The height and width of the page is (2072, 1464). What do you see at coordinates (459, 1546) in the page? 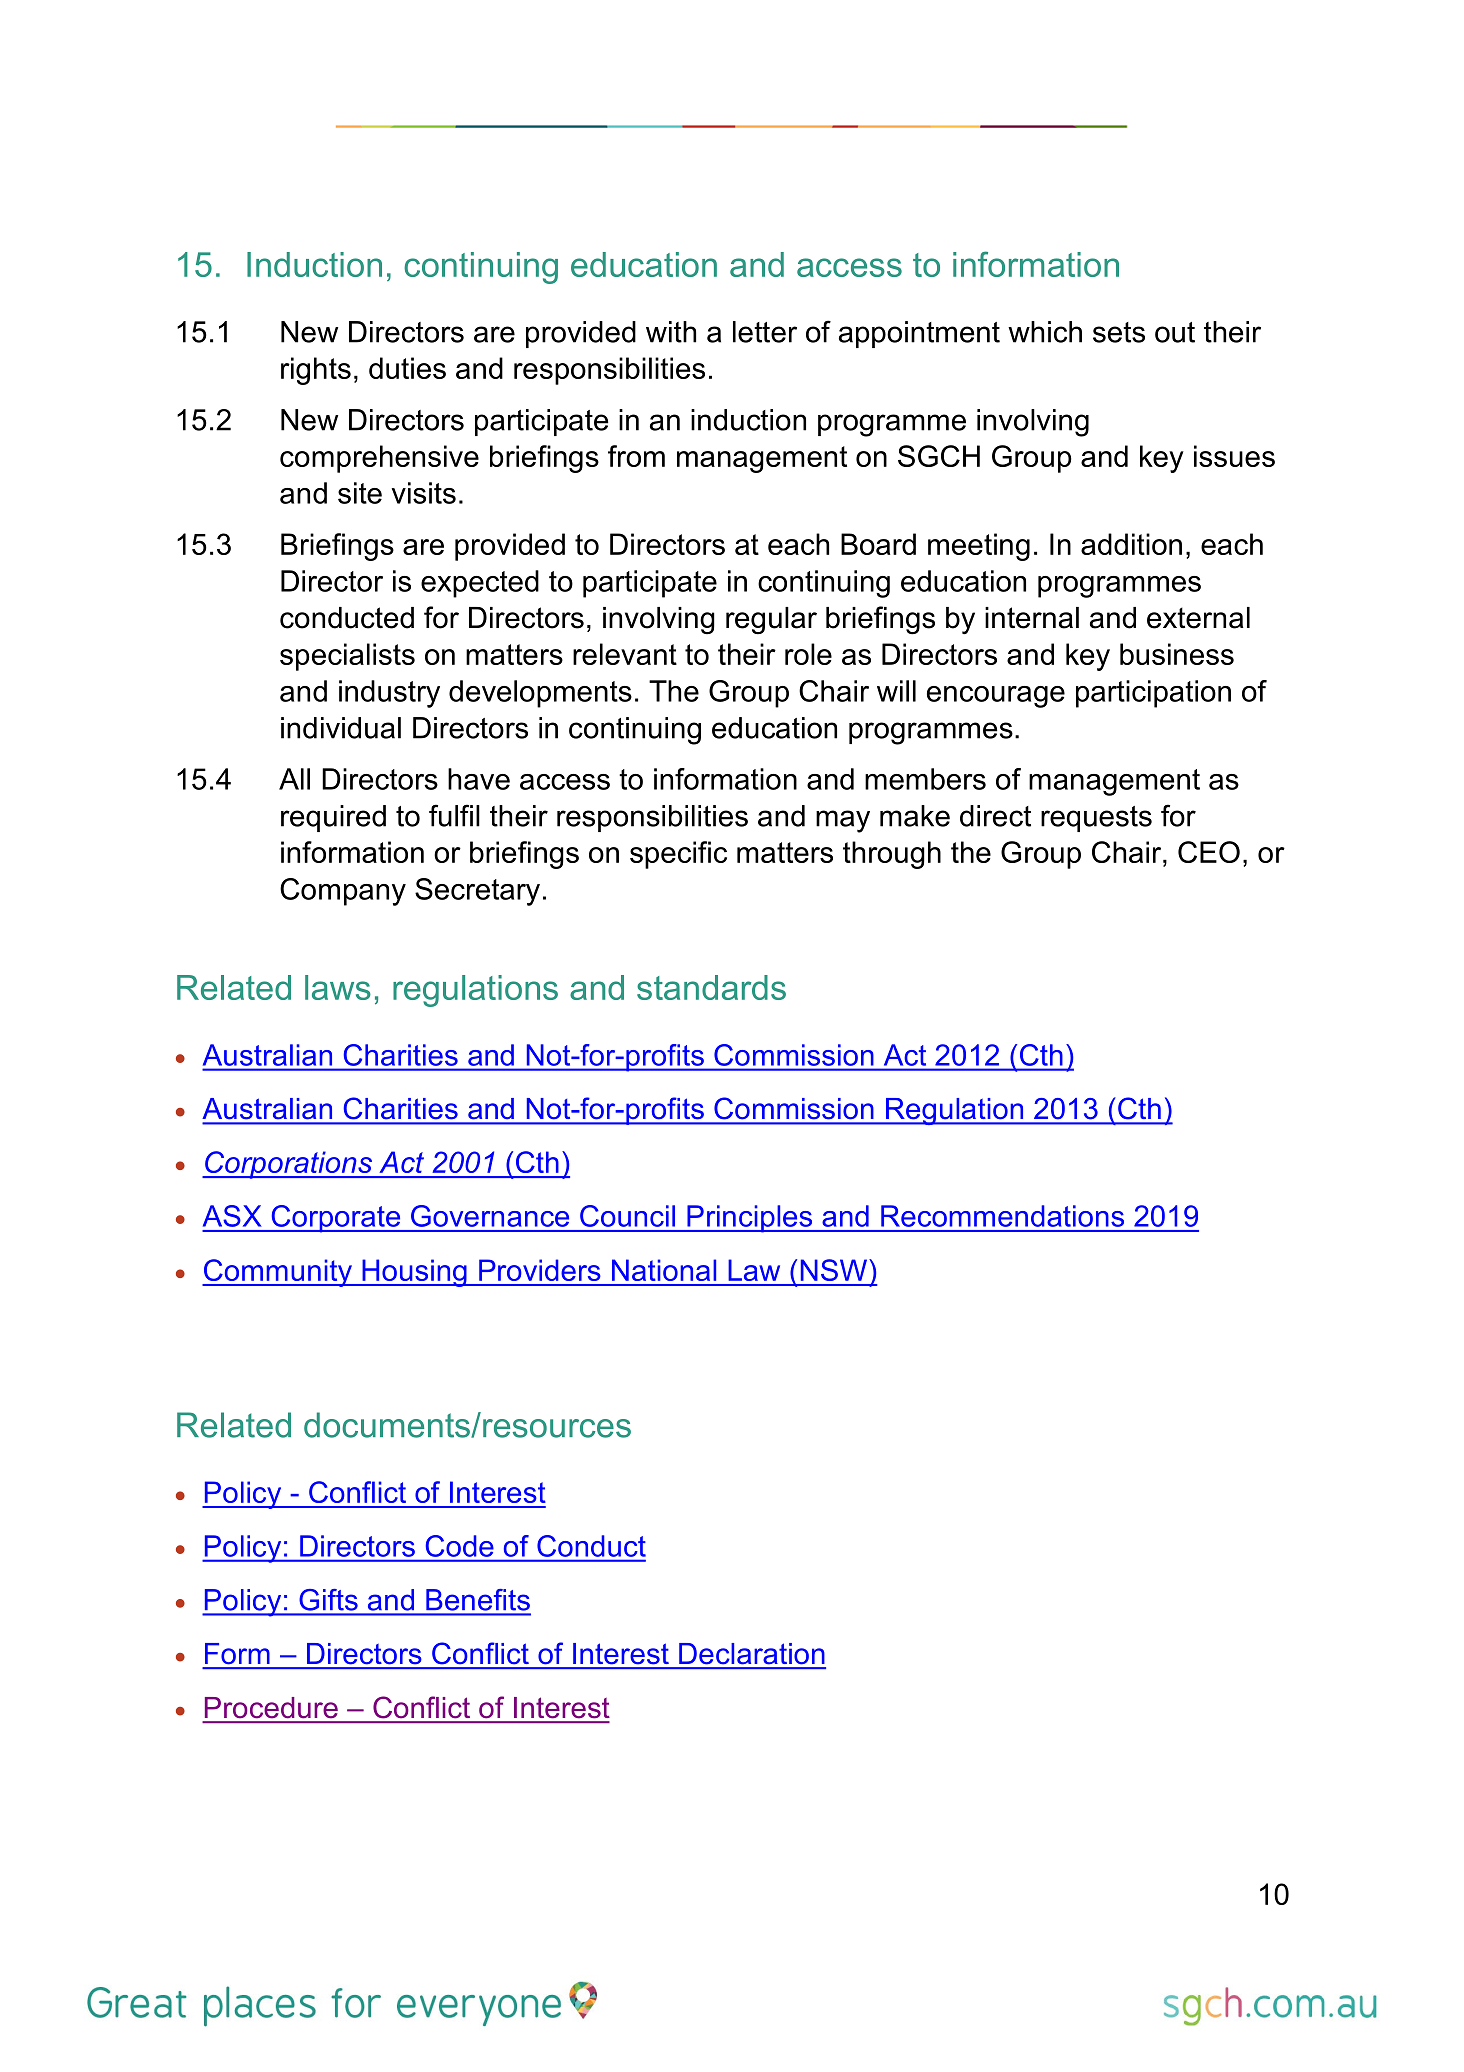
I see `Code` at bounding box center [459, 1546].
